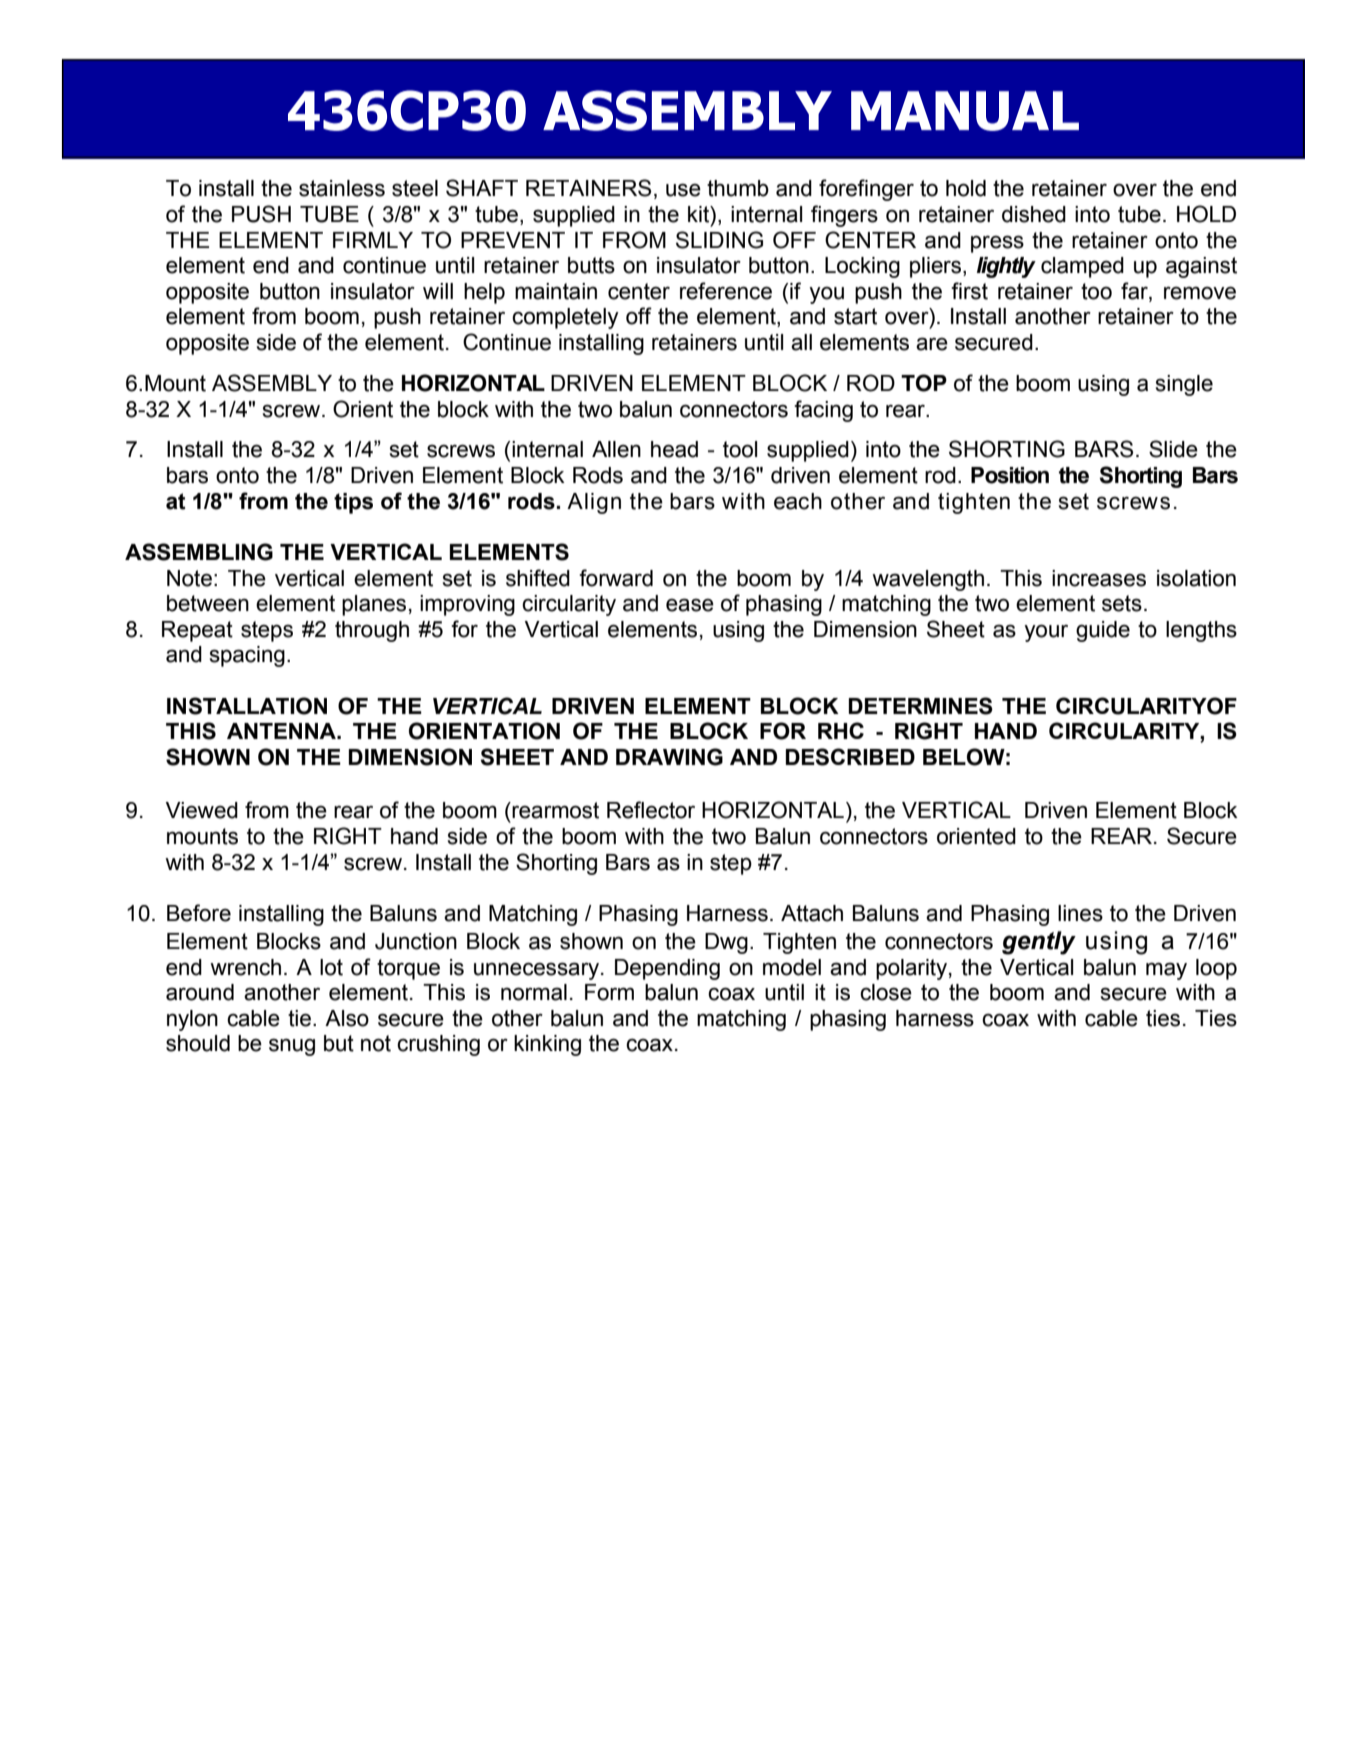 Image resolution: width=1363 pixels, height=1763 pixels. Describe the element at coordinates (347, 1018) in the screenshot. I see `Also` at that location.
